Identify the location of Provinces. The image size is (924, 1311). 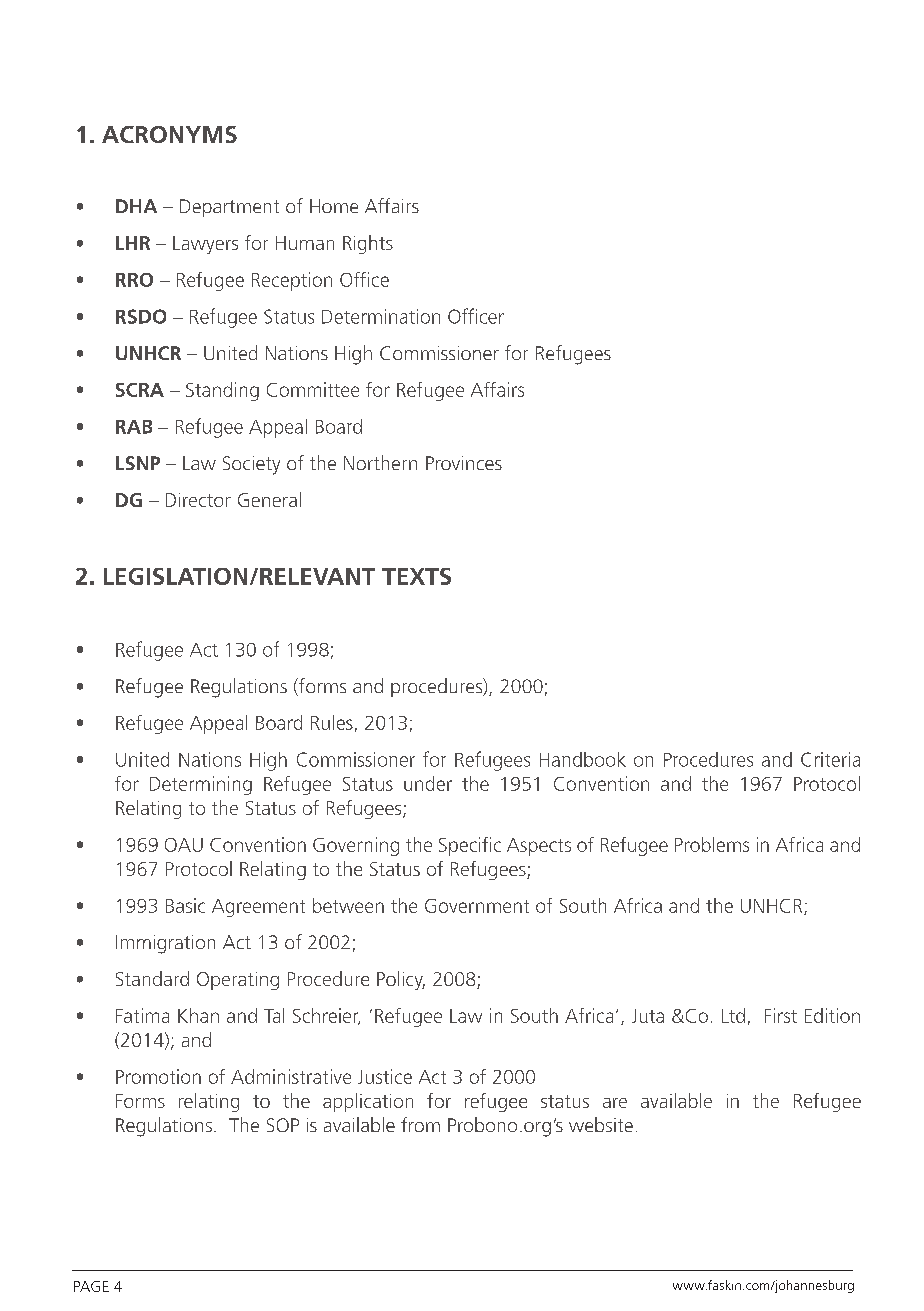
(464, 463).
